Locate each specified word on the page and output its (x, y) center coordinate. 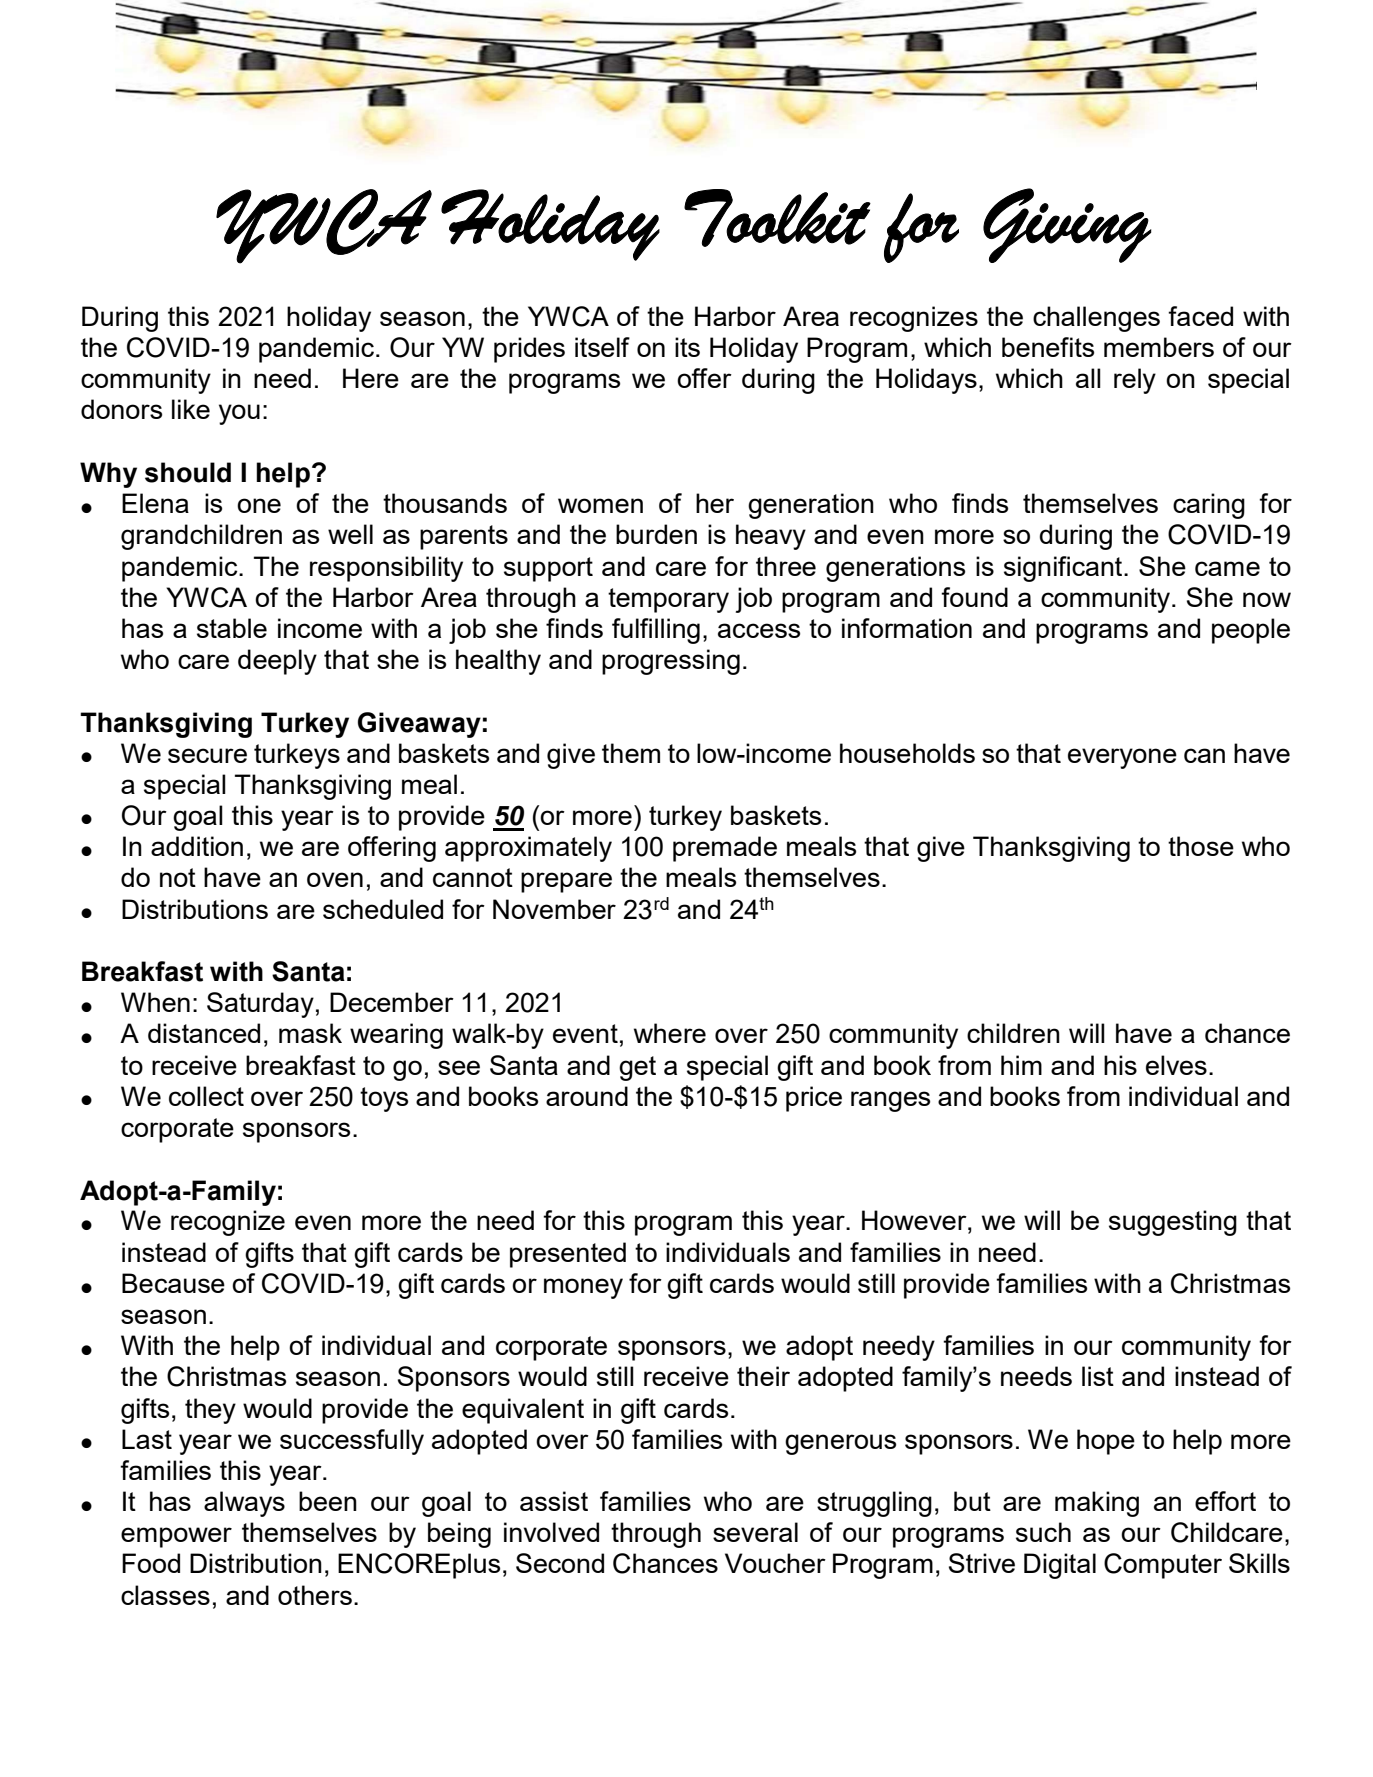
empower (176, 1537)
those (1201, 846)
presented (568, 1255)
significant (1064, 569)
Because (173, 1283)
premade (725, 849)
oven (335, 879)
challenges (1096, 319)
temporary (668, 600)
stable (232, 628)
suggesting (1173, 1223)
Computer (1163, 1566)
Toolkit (777, 218)
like (191, 409)
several (755, 1532)
